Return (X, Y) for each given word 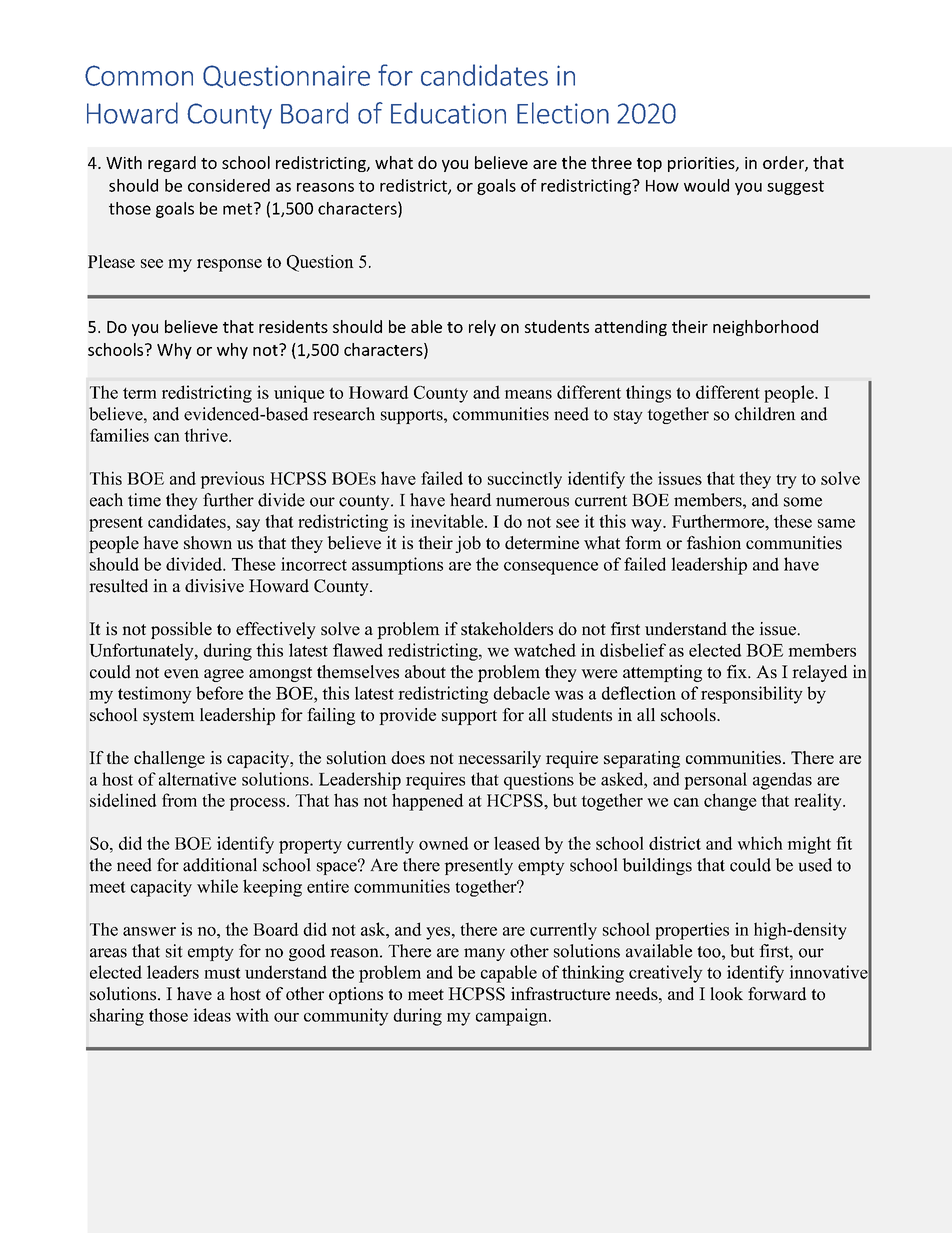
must (222, 973)
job (468, 544)
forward (777, 994)
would (706, 185)
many (484, 954)
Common (139, 75)
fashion (714, 543)
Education (448, 113)
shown (208, 543)
